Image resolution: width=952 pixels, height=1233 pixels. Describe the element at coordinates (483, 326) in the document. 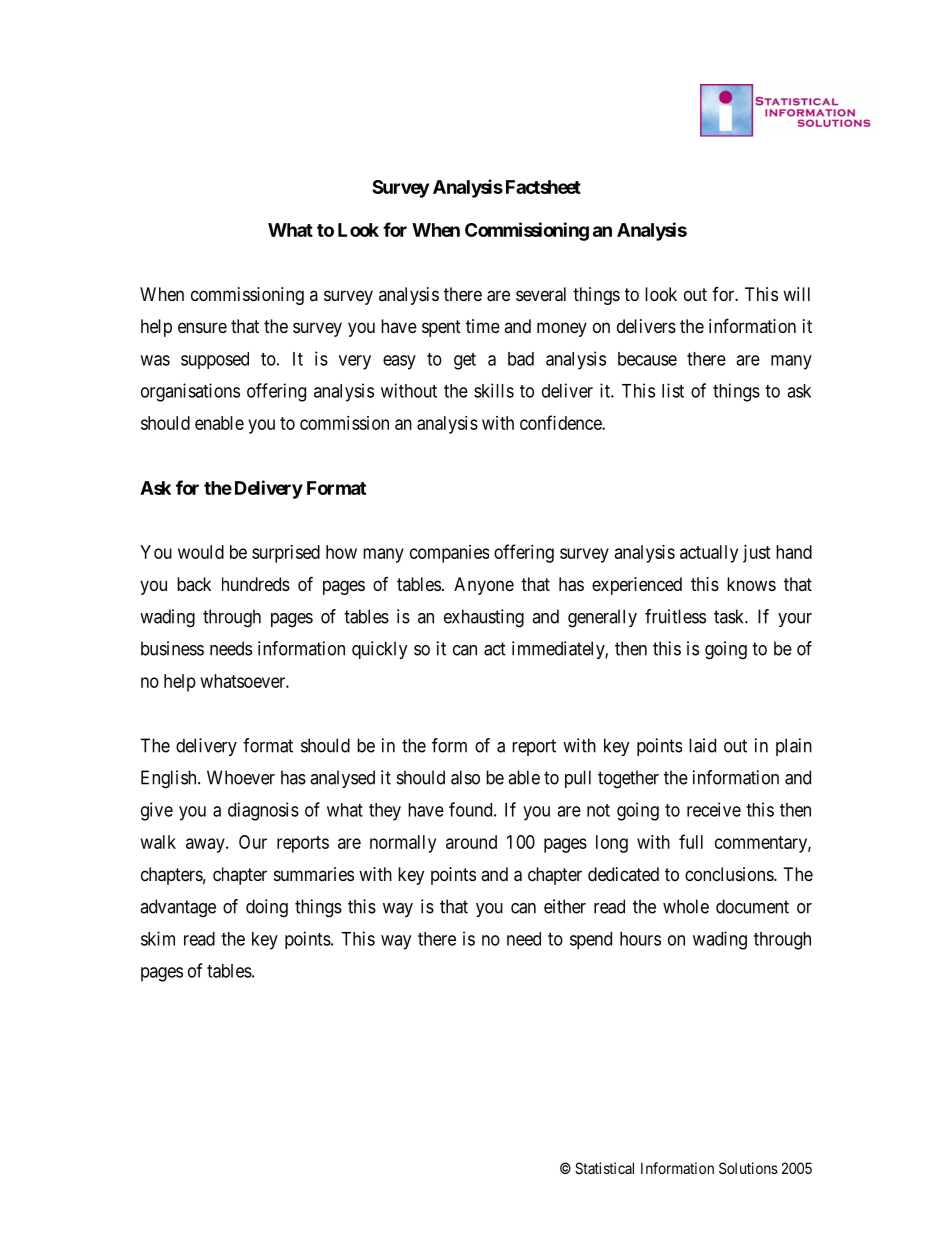

I see `time` at that location.
